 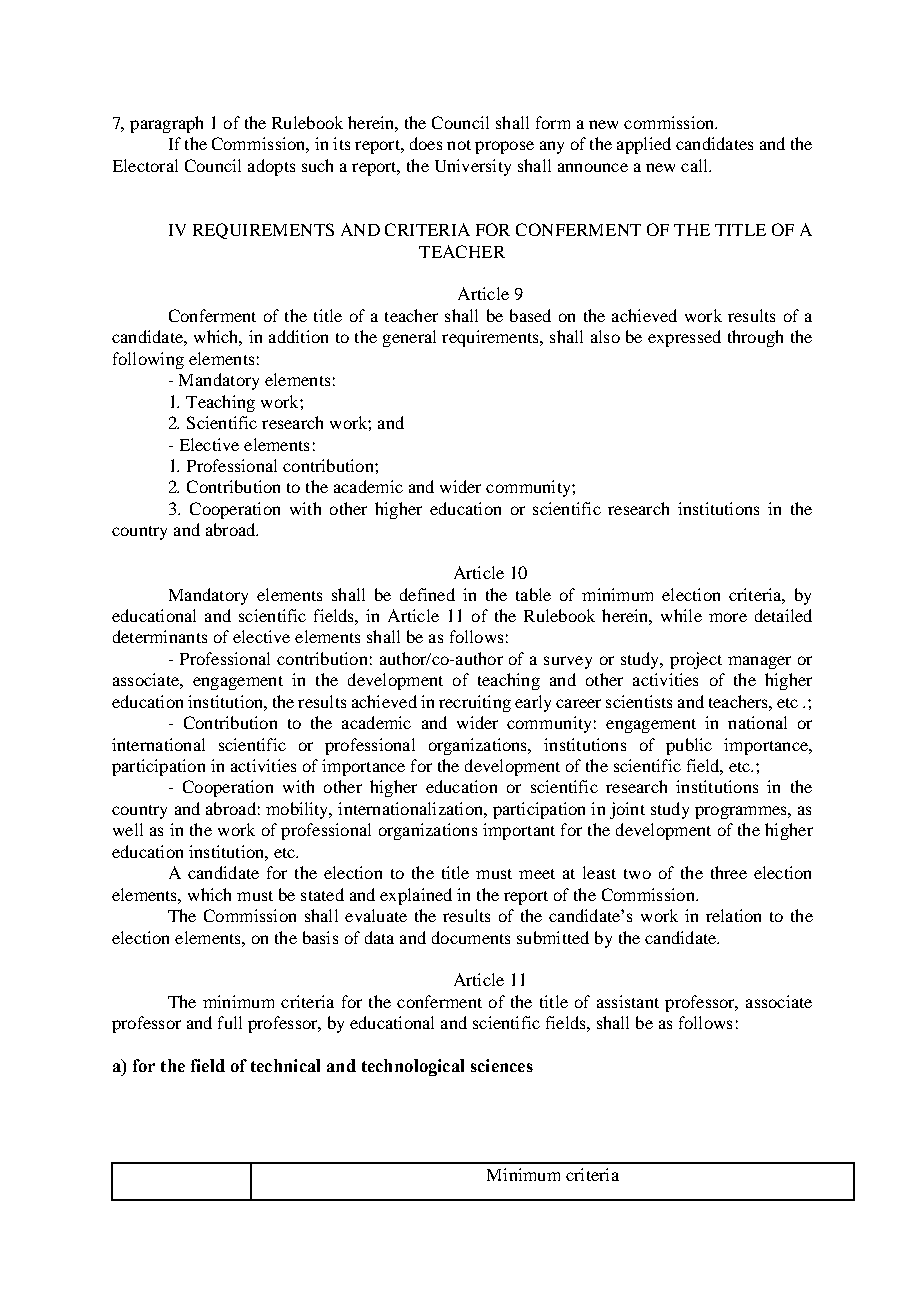 I want to click on paragraph, so click(x=166, y=124).
